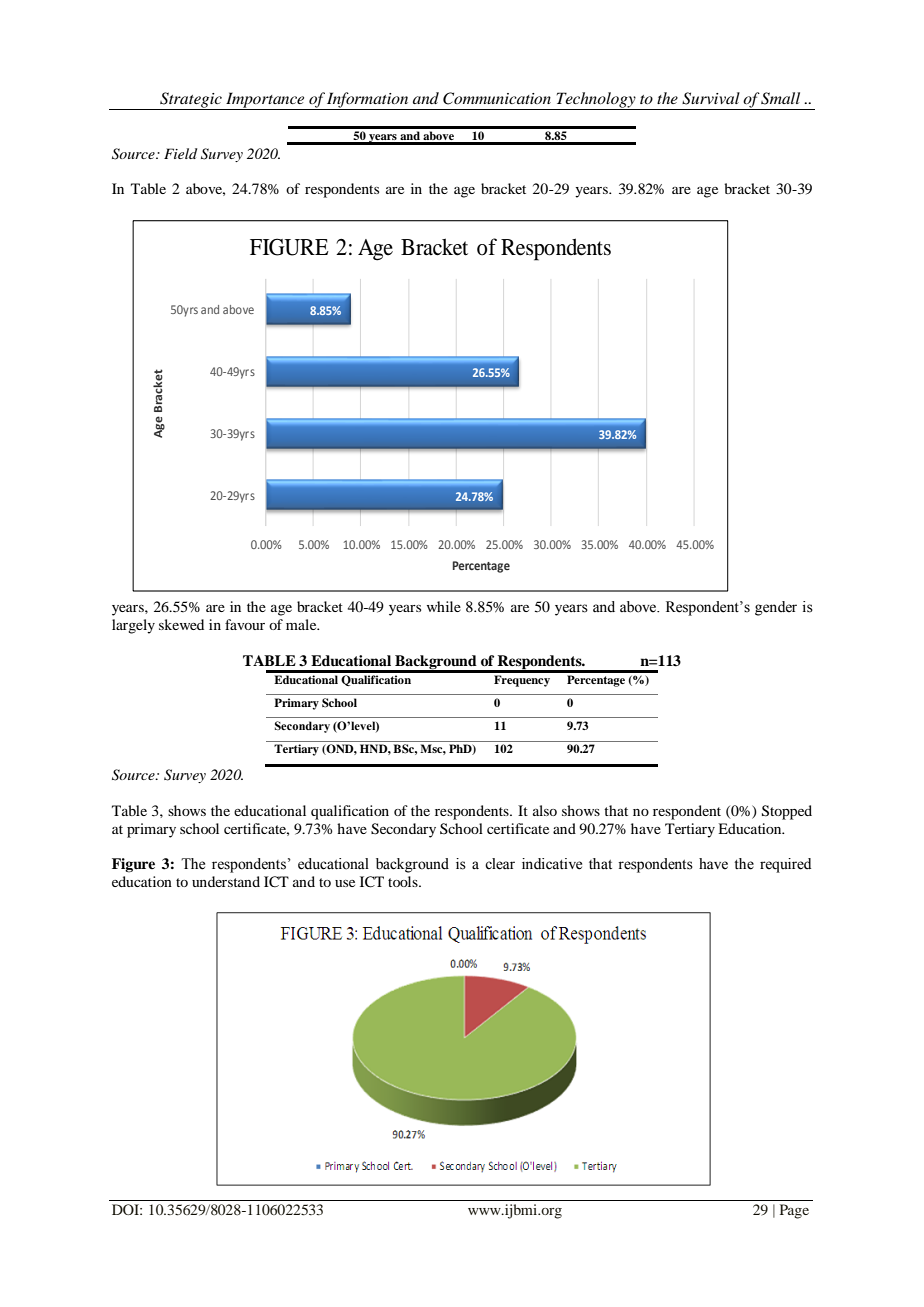  What do you see at coordinates (191, 101) in the screenshot?
I see `Strategic` at bounding box center [191, 101].
